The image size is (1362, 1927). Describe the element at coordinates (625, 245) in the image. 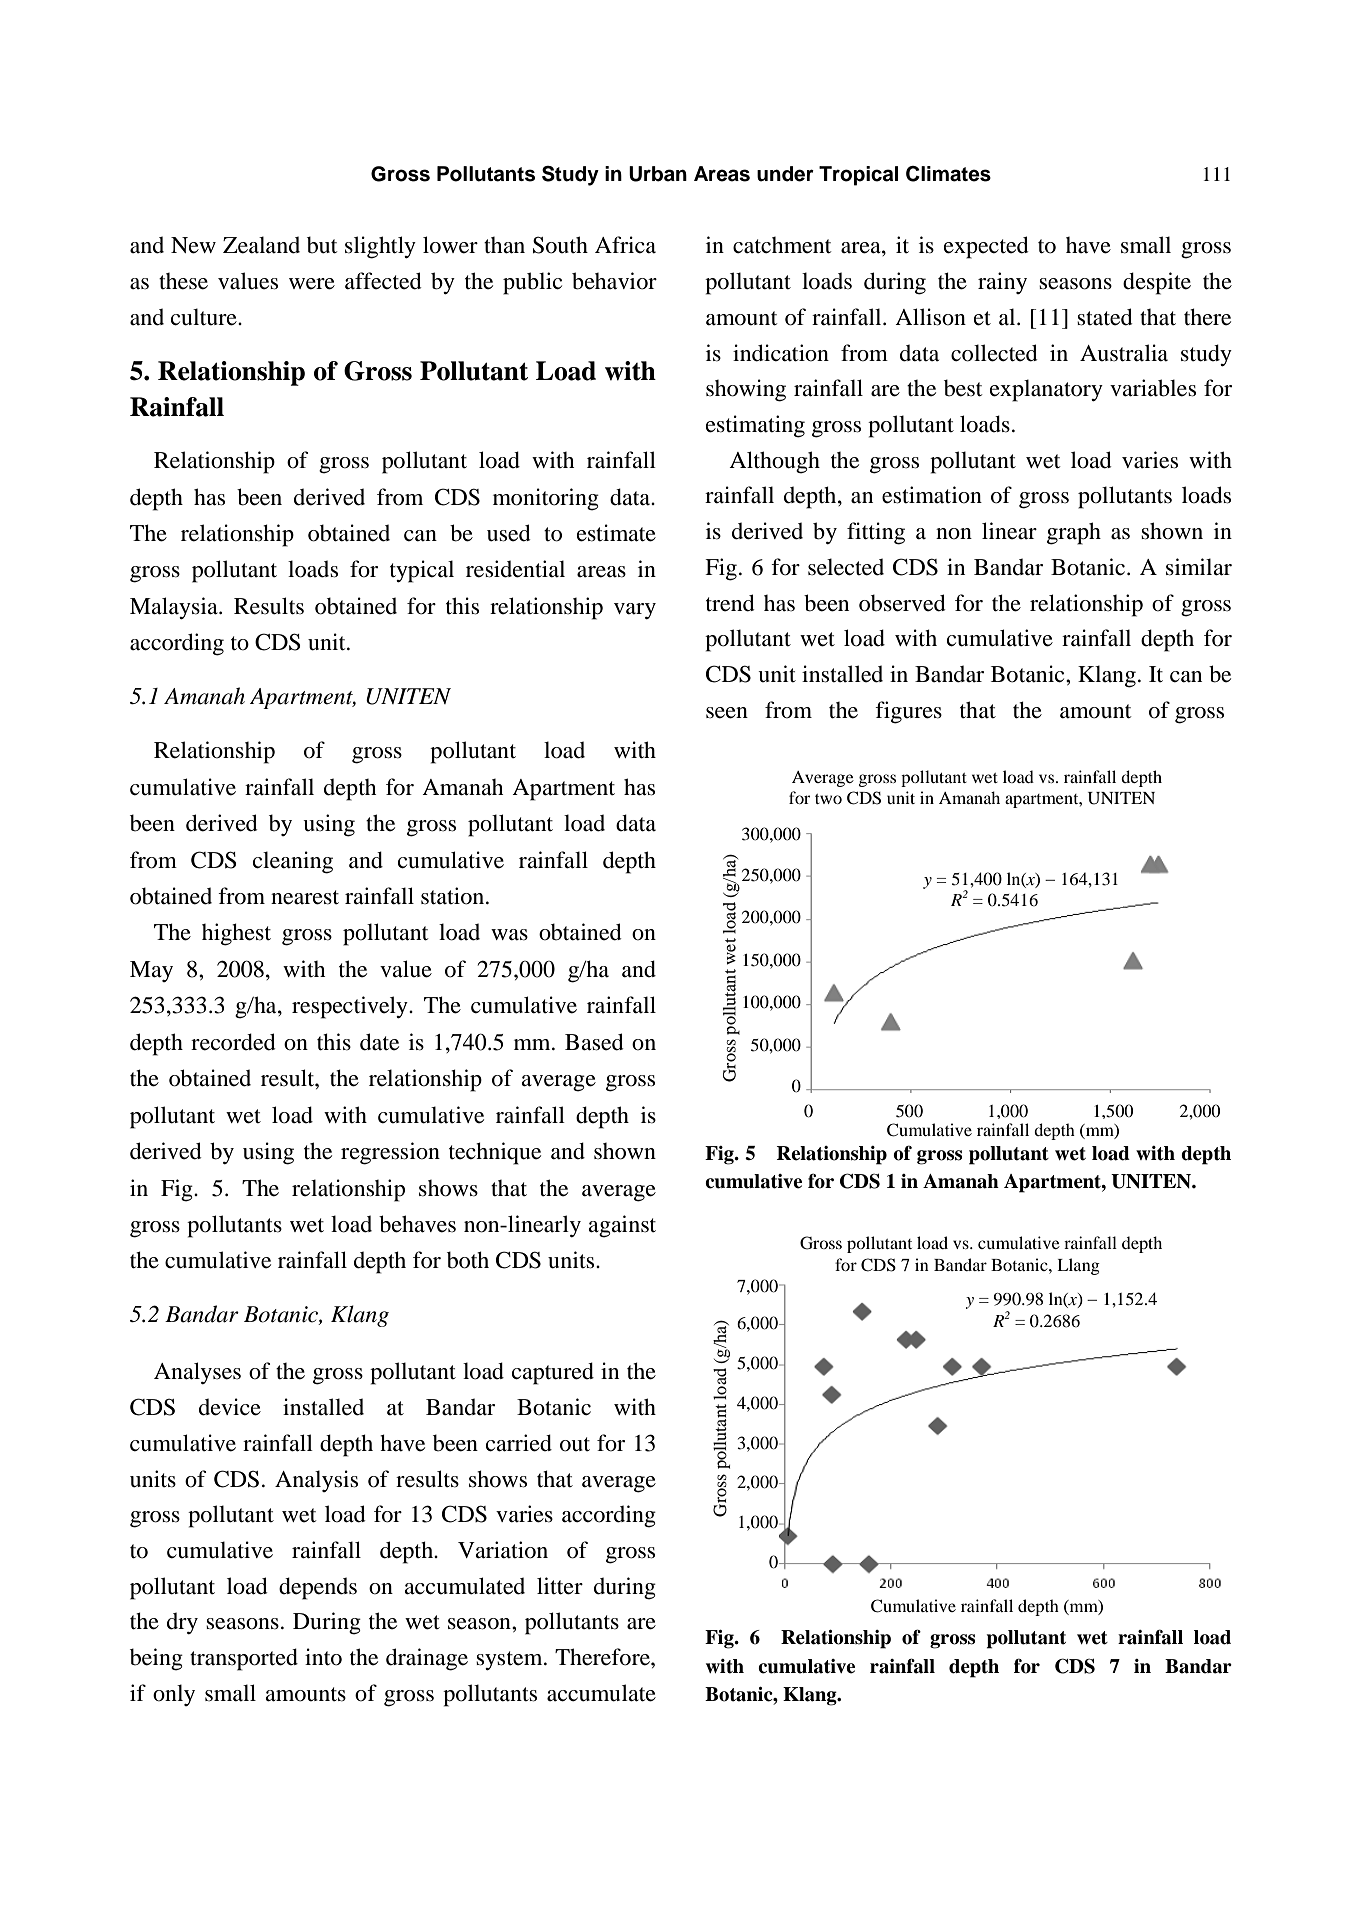

I see `Africa` at that location.
